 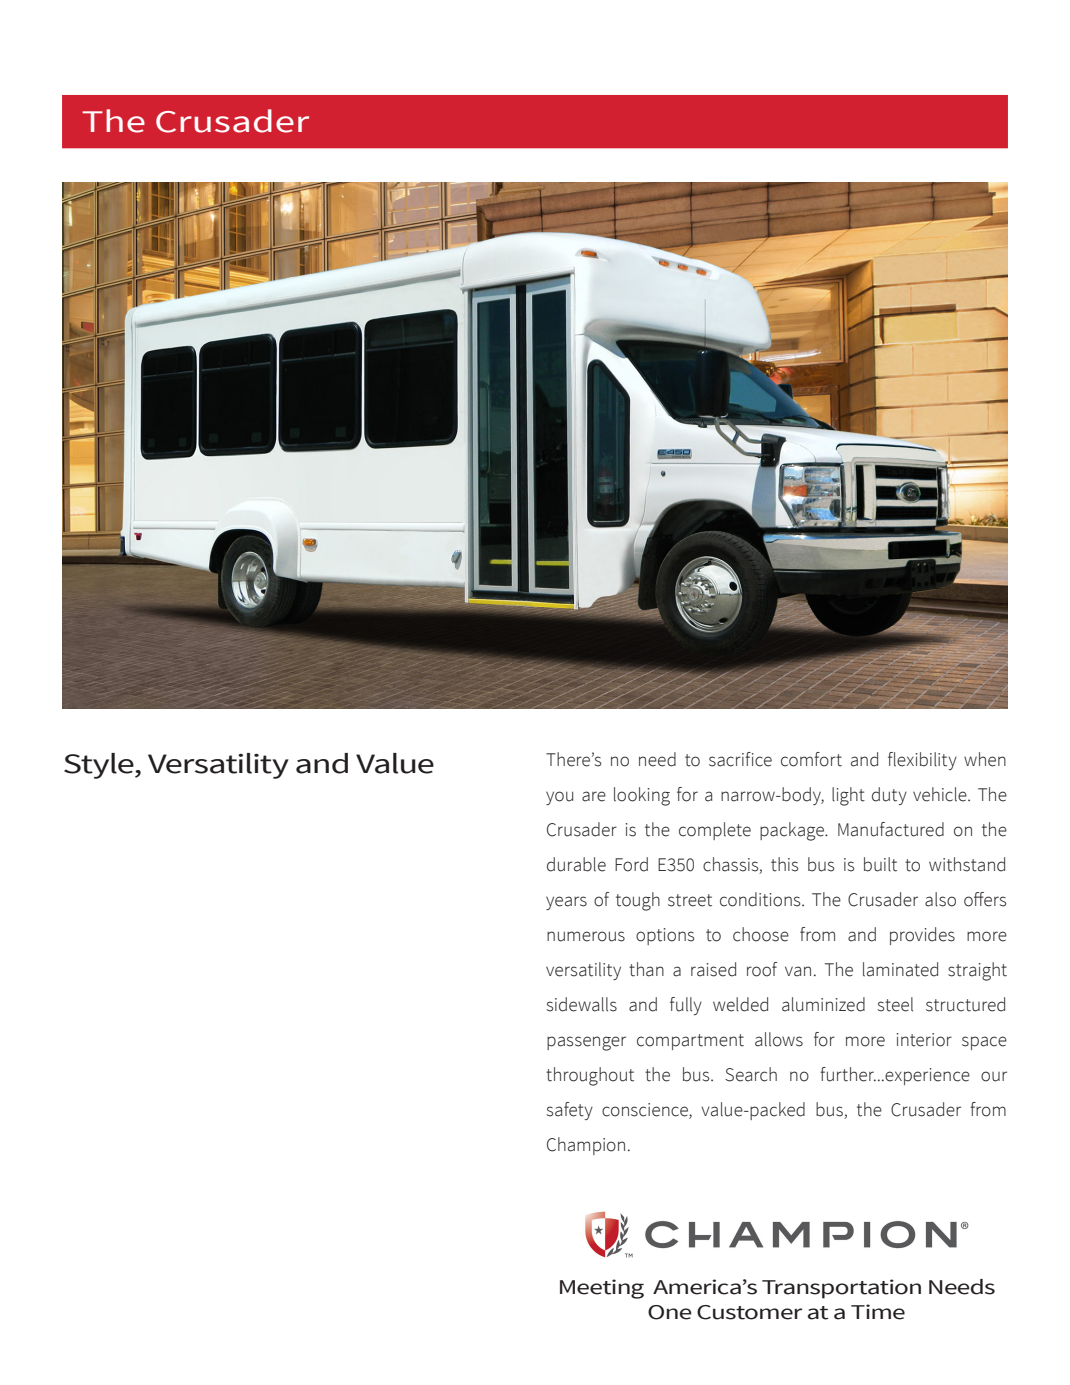 I want to click on also, so click(x=940, y=899).
